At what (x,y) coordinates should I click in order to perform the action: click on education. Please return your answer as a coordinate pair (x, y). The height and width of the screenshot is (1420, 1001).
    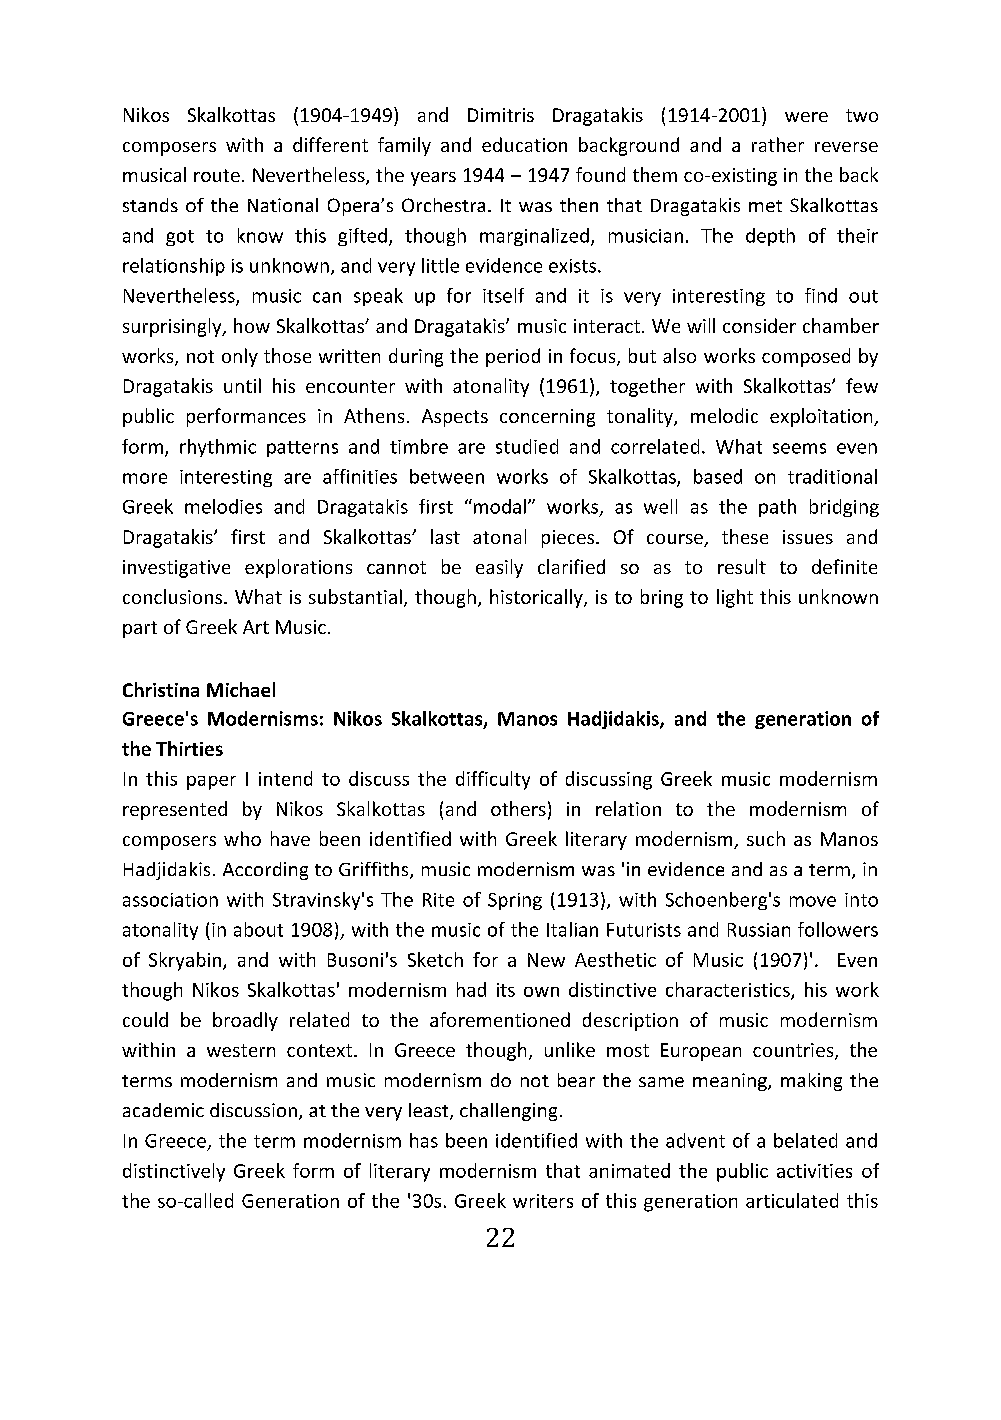
    Looking at the image, I should click on (524, 144).
